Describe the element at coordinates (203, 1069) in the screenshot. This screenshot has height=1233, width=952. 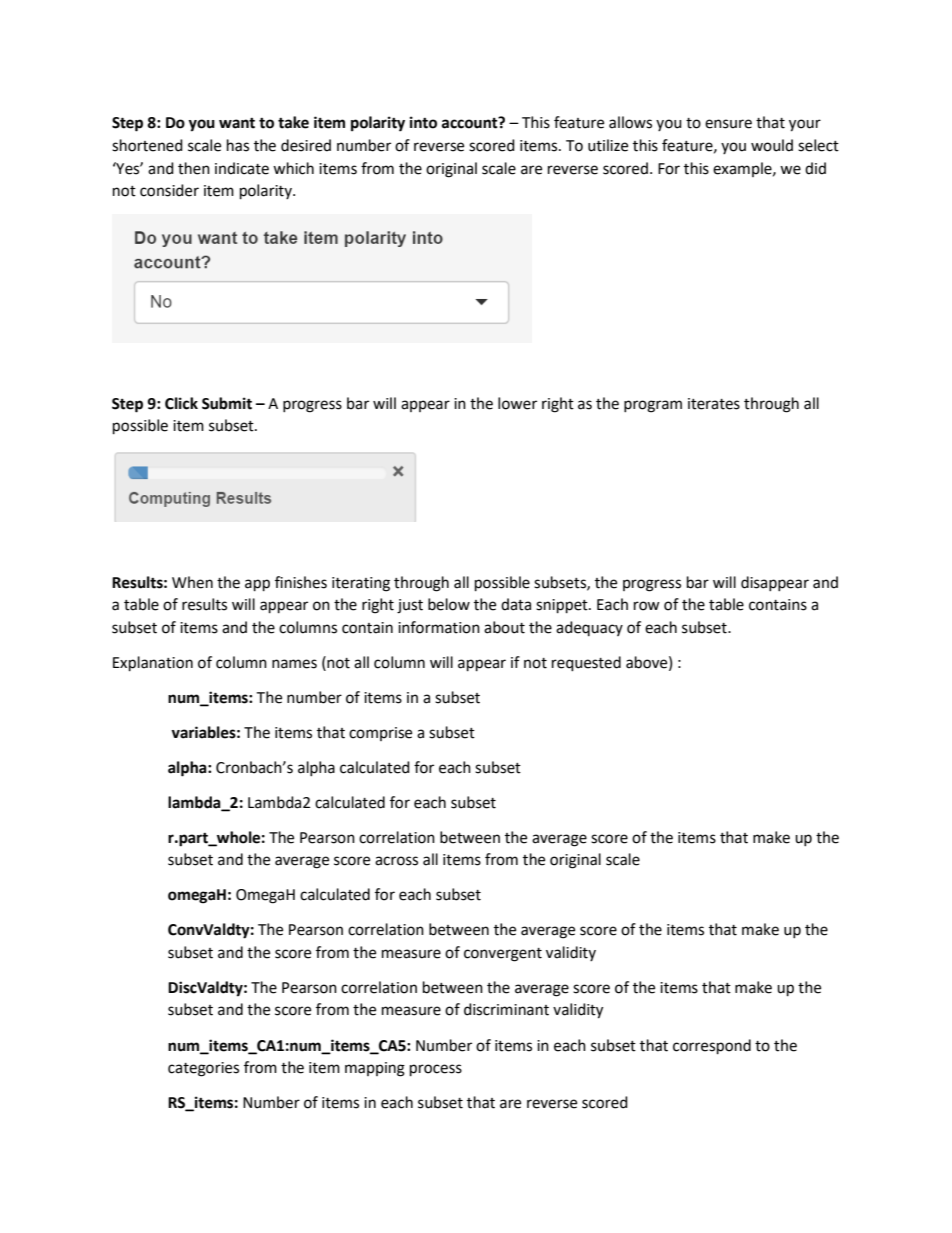
I see `categories` at that location.
